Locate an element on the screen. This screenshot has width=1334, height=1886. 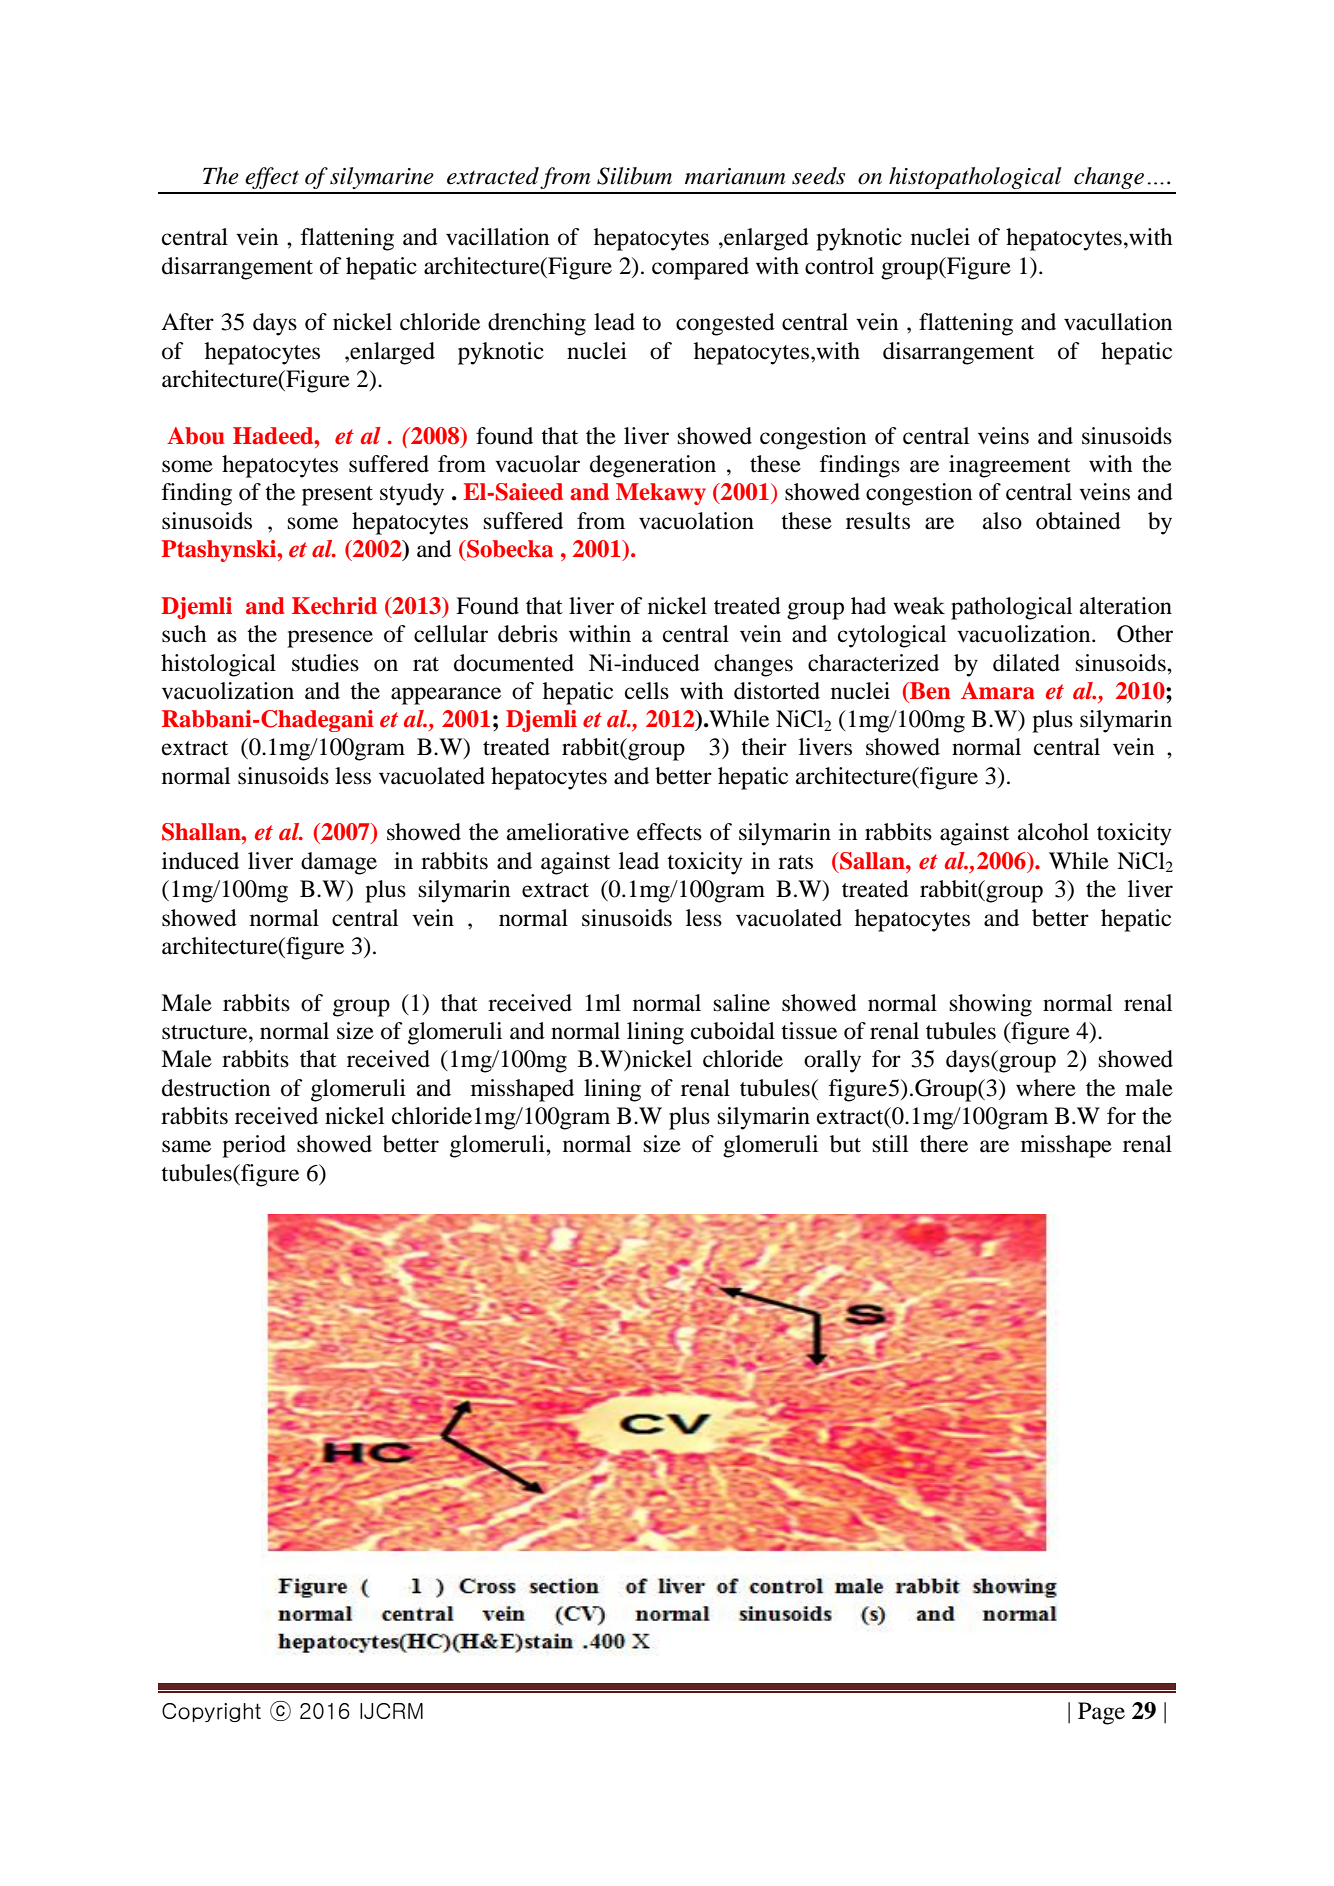
Page is located at coordinates (1101, 1713).
